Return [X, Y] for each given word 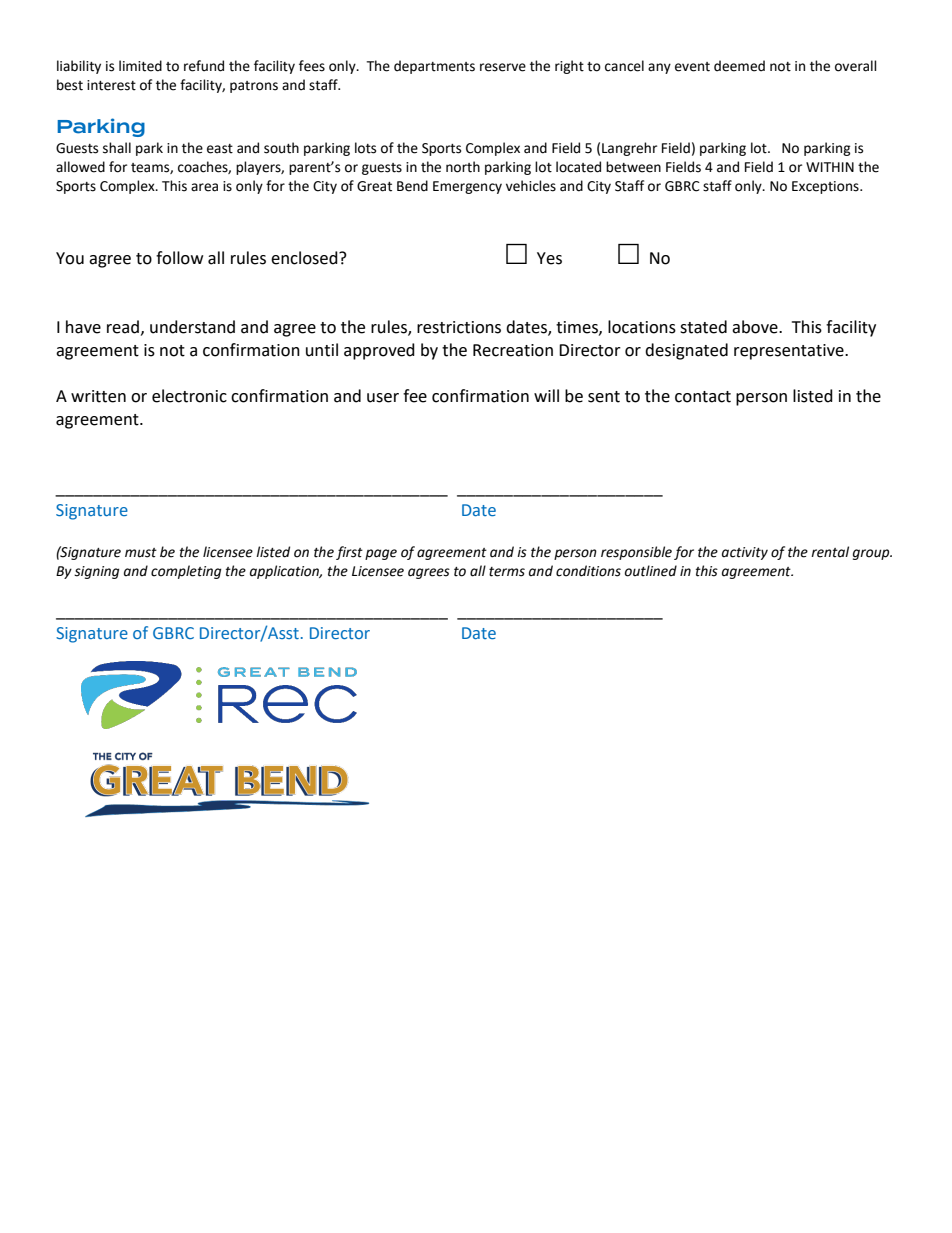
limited [140, 66]
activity [745, 553]
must [141, 553]
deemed [739, 66]
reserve [503, 67]
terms [507, 572]
